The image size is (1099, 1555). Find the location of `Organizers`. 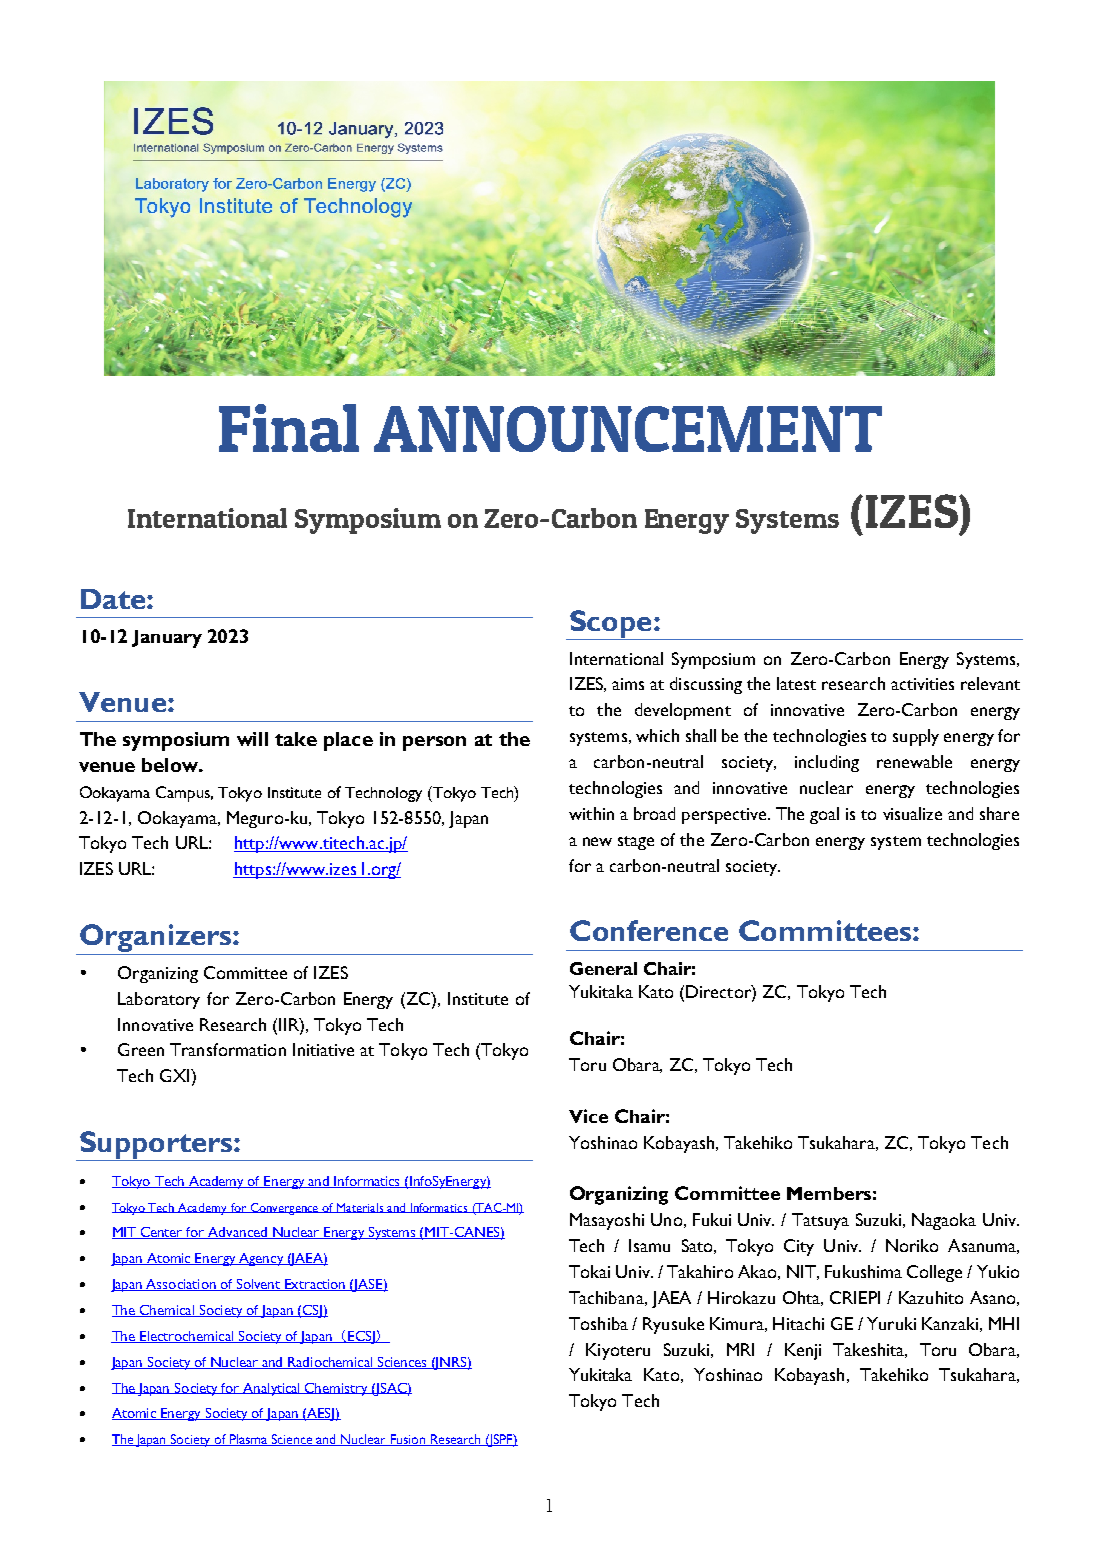

Organizers is located at coordinates (157, 938).
